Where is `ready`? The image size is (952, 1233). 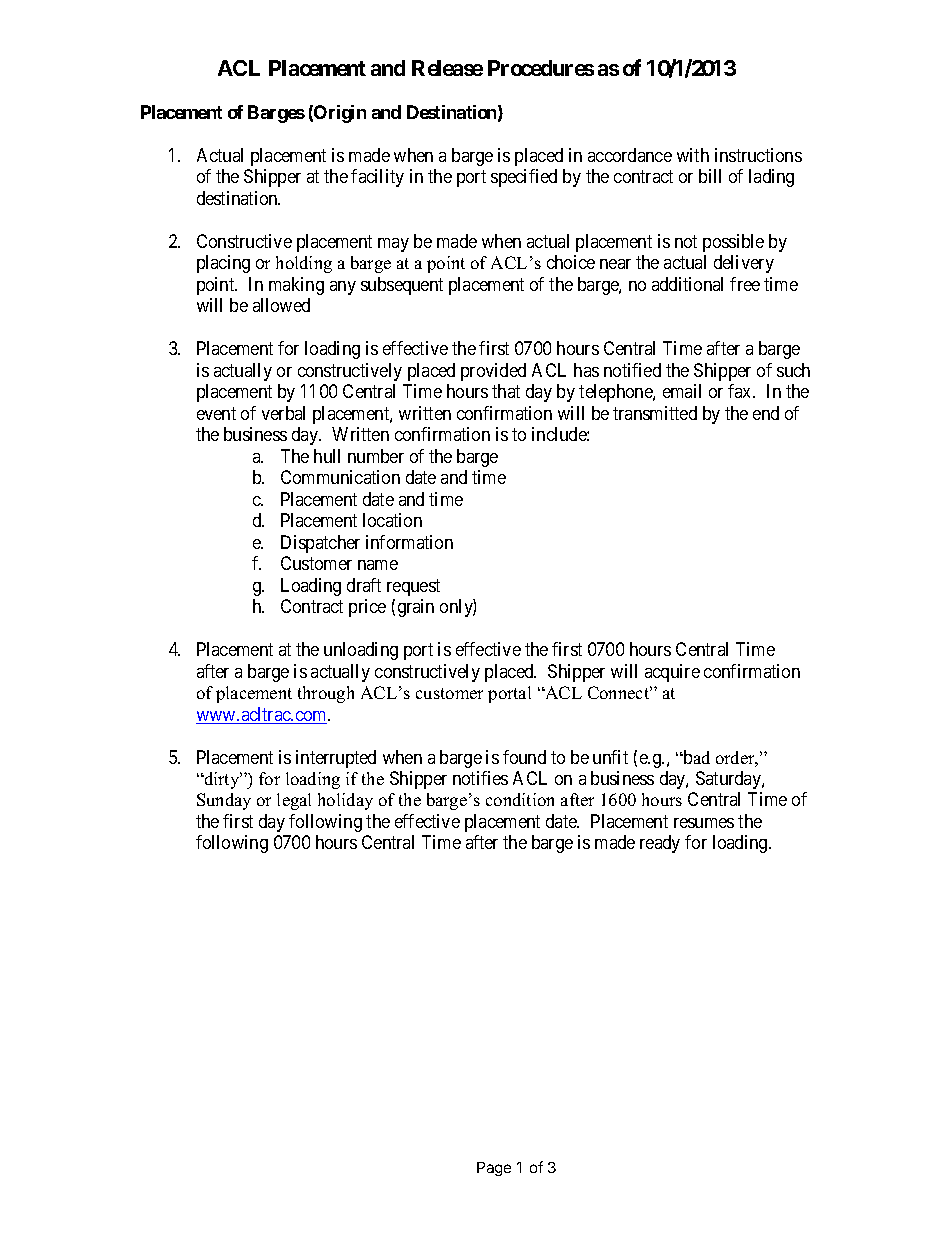 ready is located at coordinates (660, 844).
